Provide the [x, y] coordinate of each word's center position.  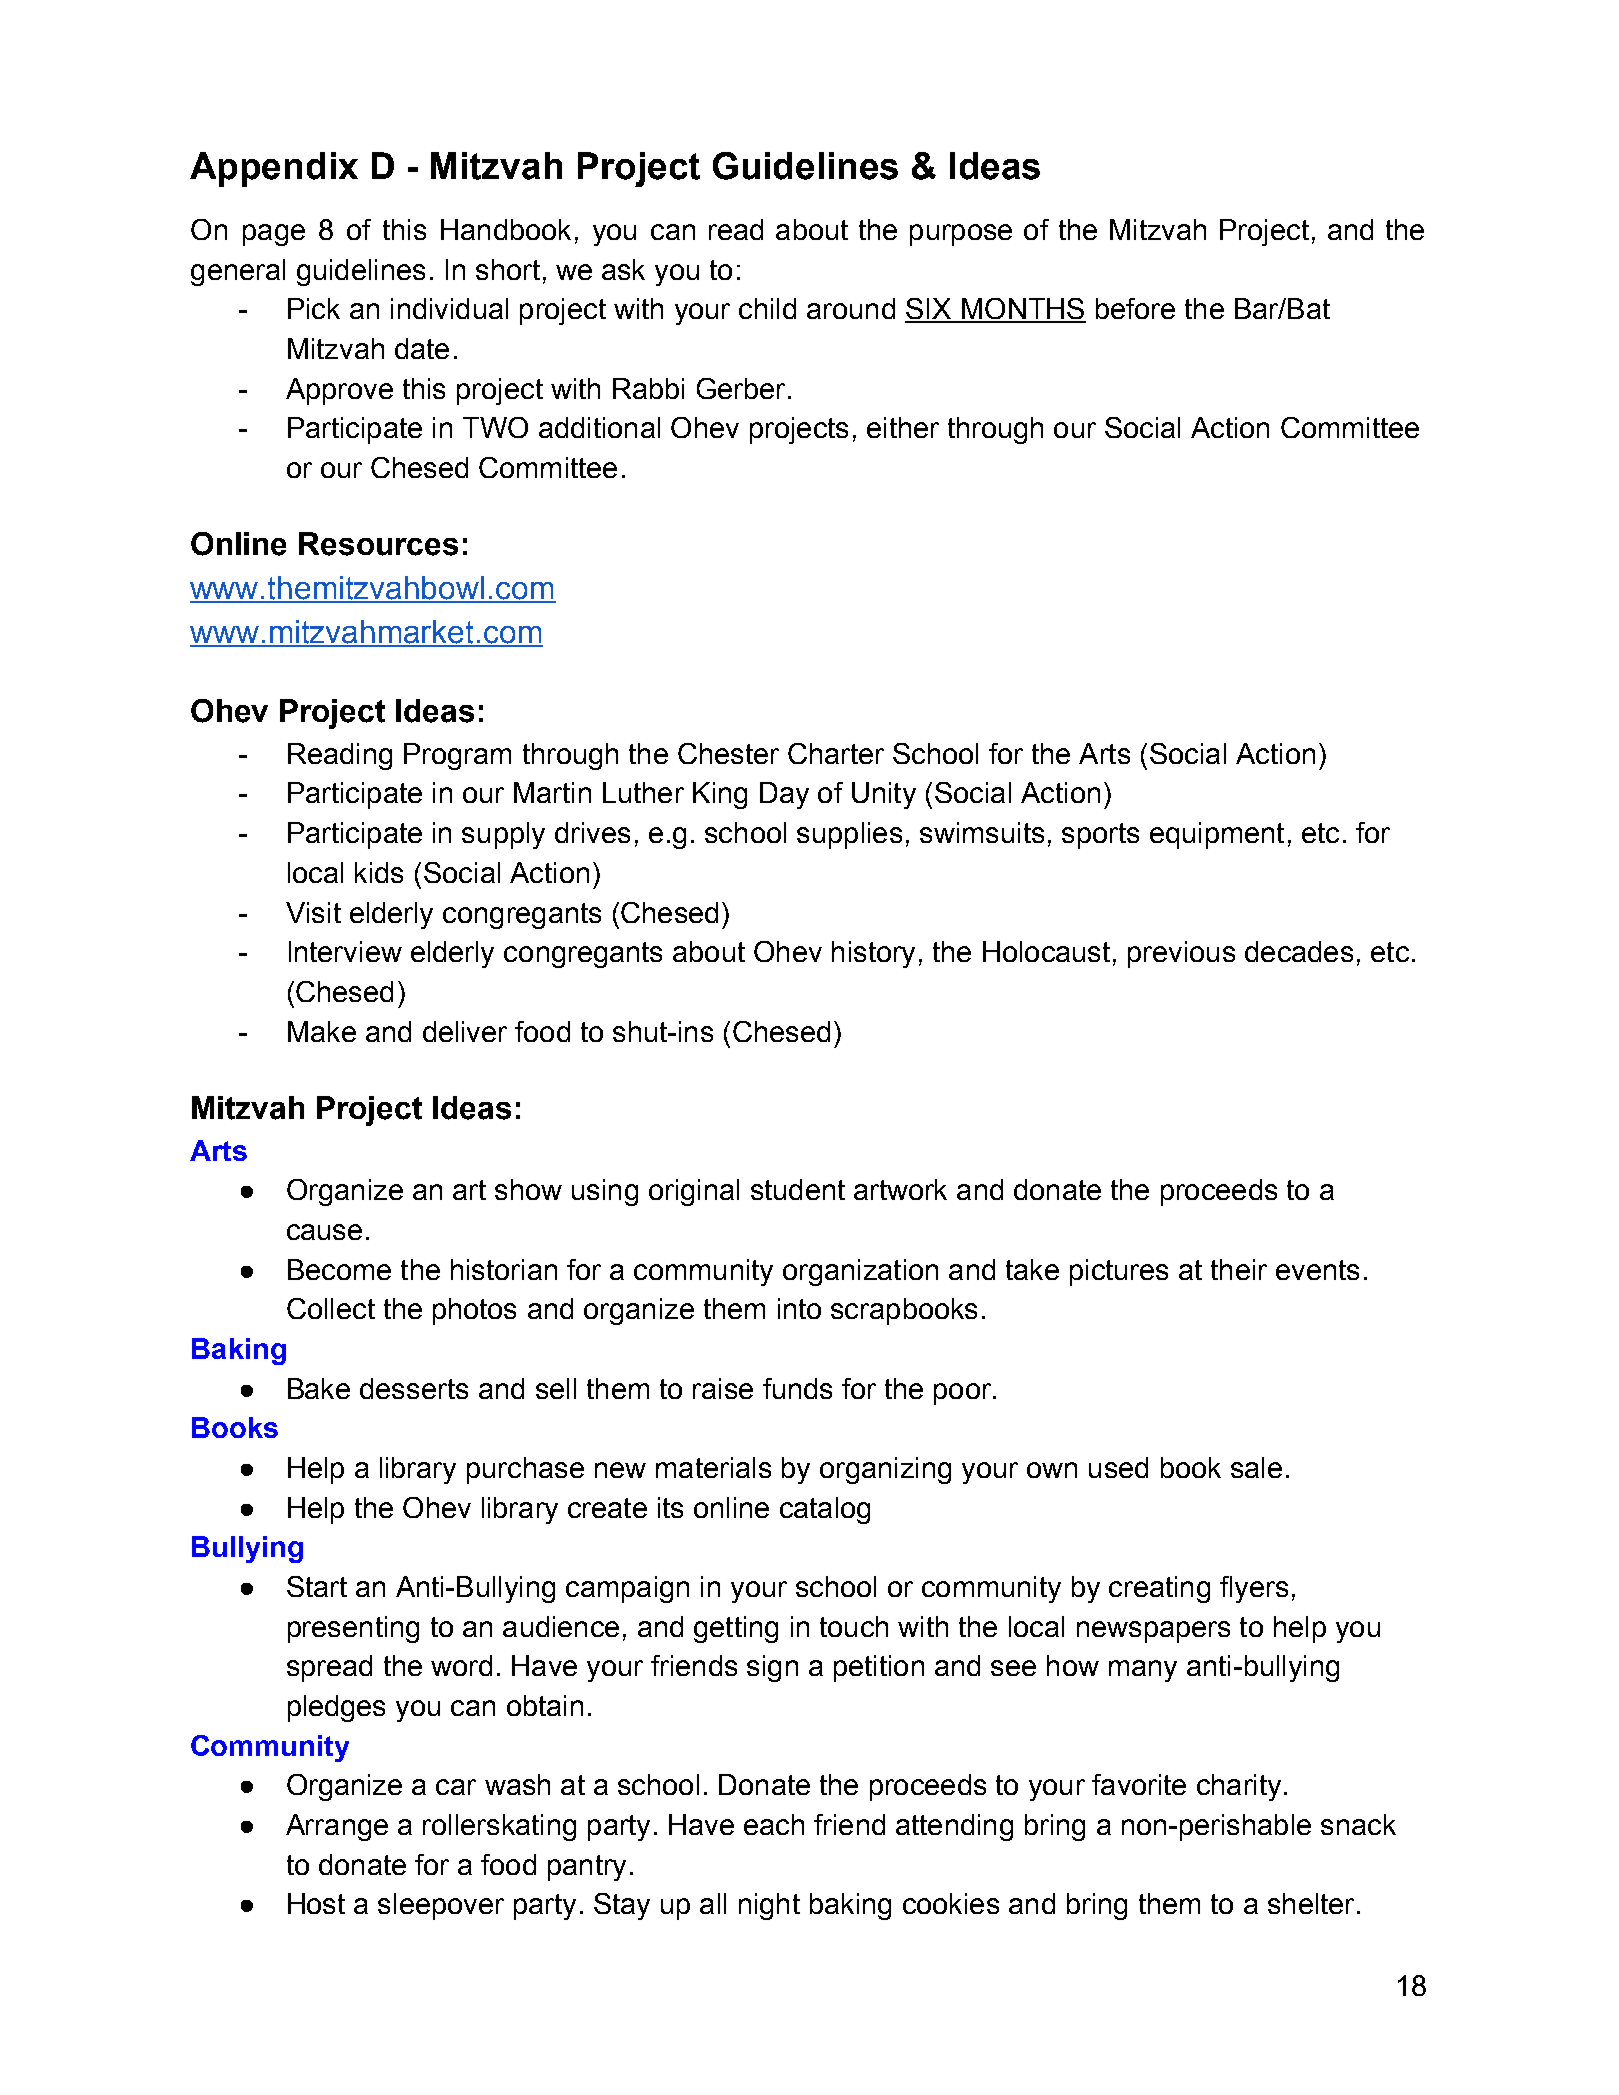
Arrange [337, 1827]
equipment [1217, 835]
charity [1239, 1787]
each [774, 1824]
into [799, 1308]
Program [457, 756]
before [1135, 308]
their [1239, 1269]
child [767, 308]
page [274, 235]
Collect [331, 1308]
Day [784, 795]
